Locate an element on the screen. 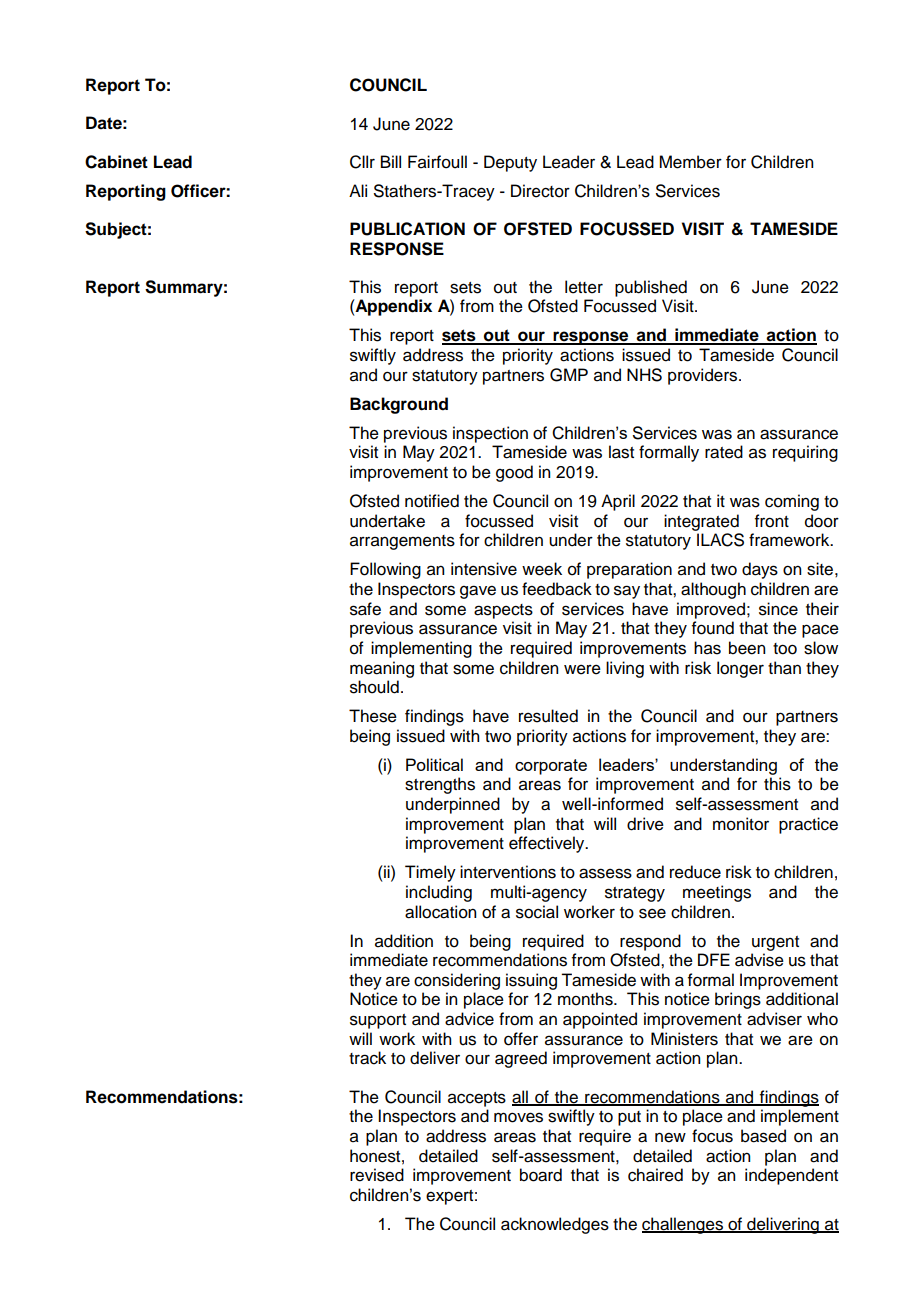 This screenshot has height=1307, width=924. Member is located at coordinates (690, 162).
